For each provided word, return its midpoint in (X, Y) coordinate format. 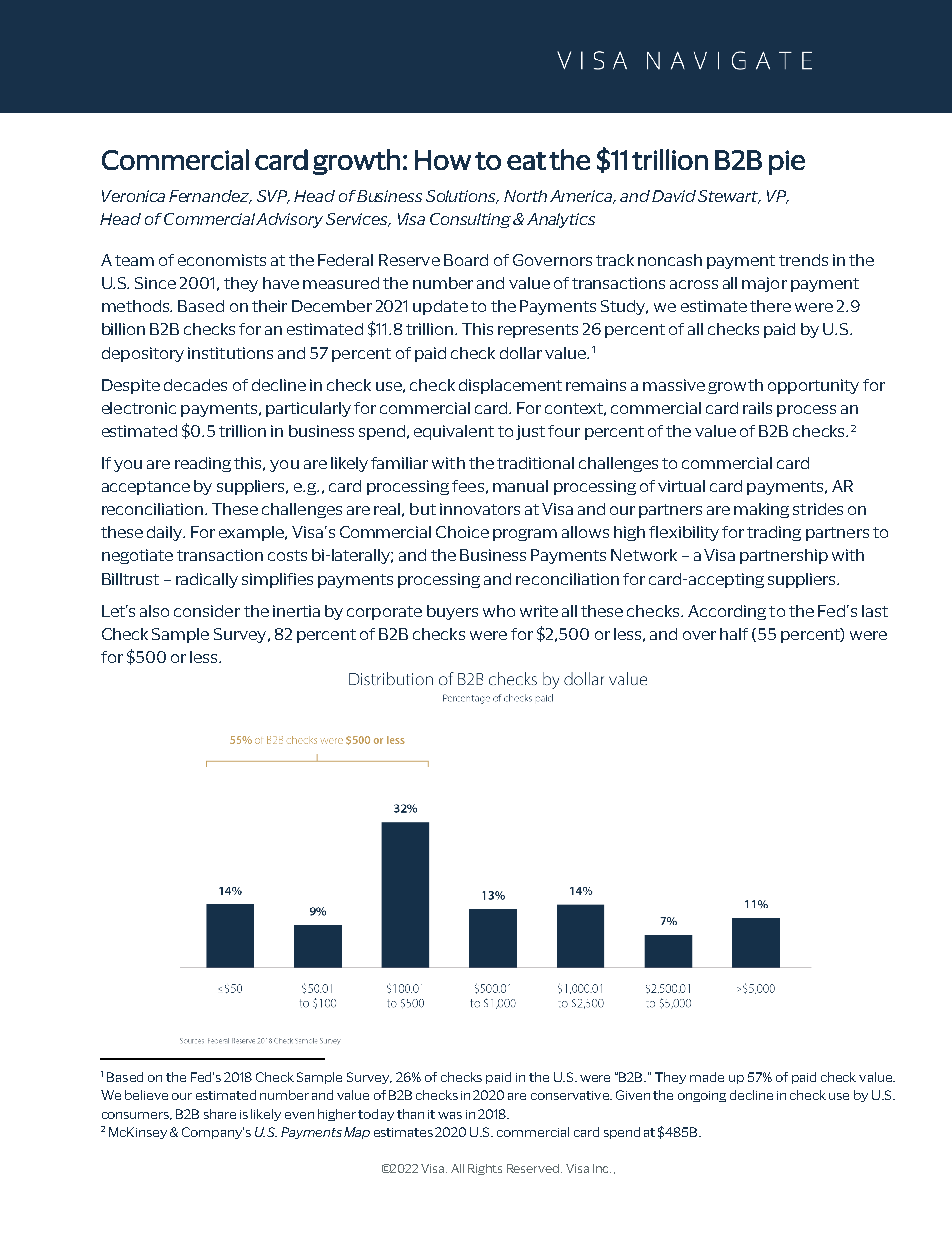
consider (207, 611)
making (761, 510)
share (220, 1114)
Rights (485, 1169)
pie (787, 162)
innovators (480, 509)
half (734, 634)
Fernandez (210, 197)
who (499, 611)
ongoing (702, 1096)
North (525, 196)
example (253, 533)
